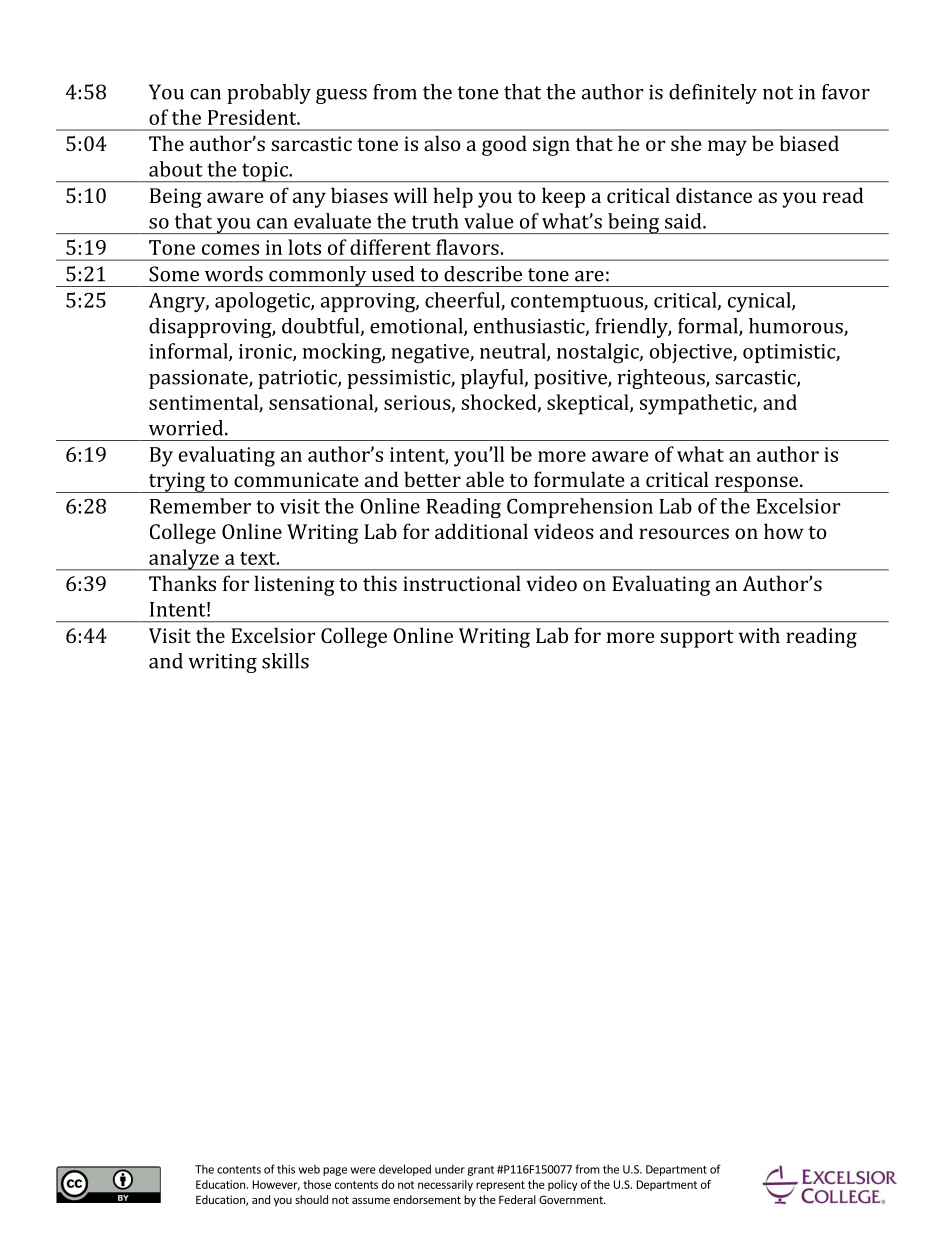 This screenshot has width=952, height=1233. What do you see at coordinates (759, 635) in the screenshot?
I see `with` at bounding box center [759, 635].
